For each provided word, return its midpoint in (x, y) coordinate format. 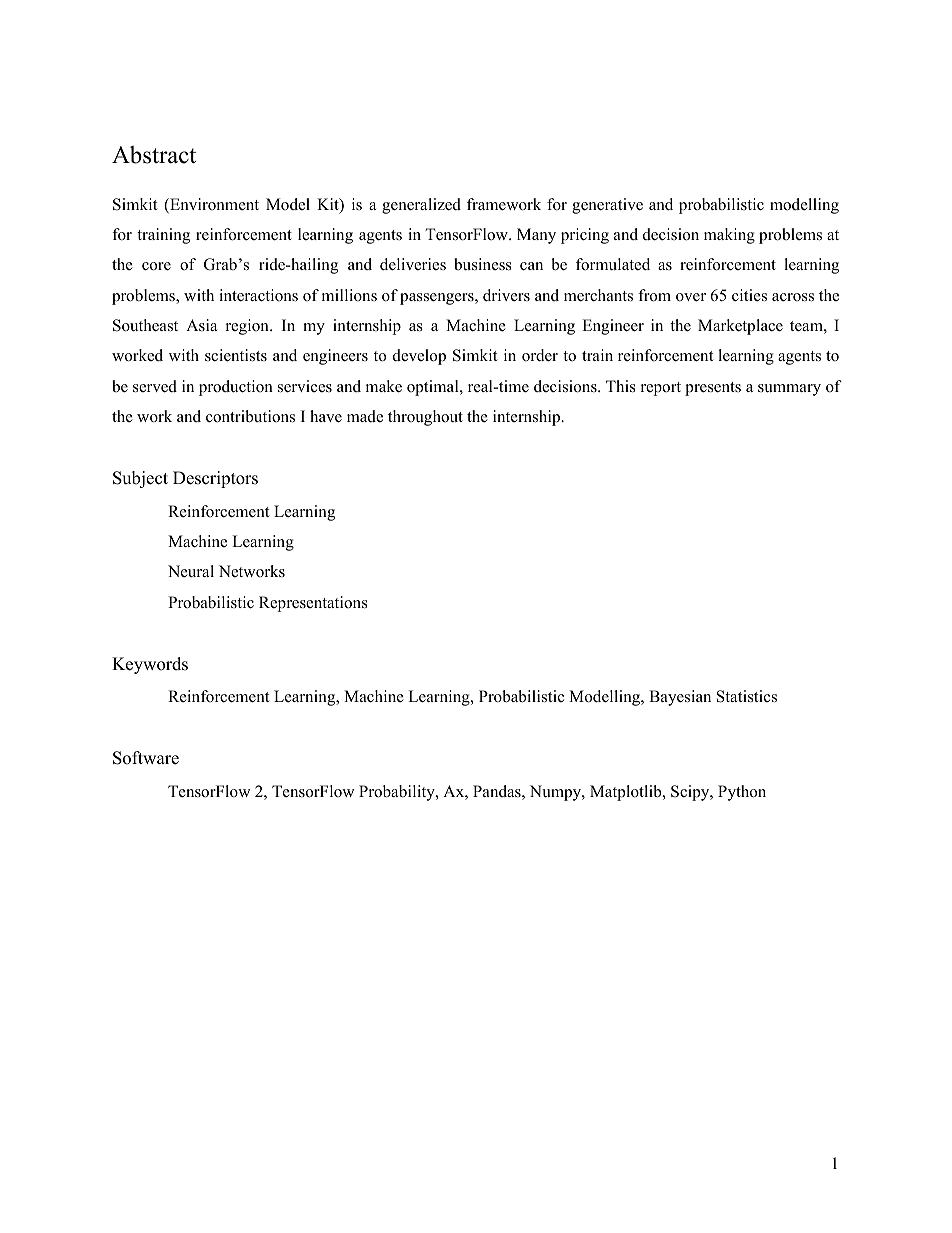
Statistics (747, 696)
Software (146, 758)
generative (607, 206)
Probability (398, 793)
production (236, 388)
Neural (191, 571)
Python (742, 793)
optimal (434, 388)
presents (713, 389)
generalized (421, 206)
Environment (213, 205)
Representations (313, 604)
